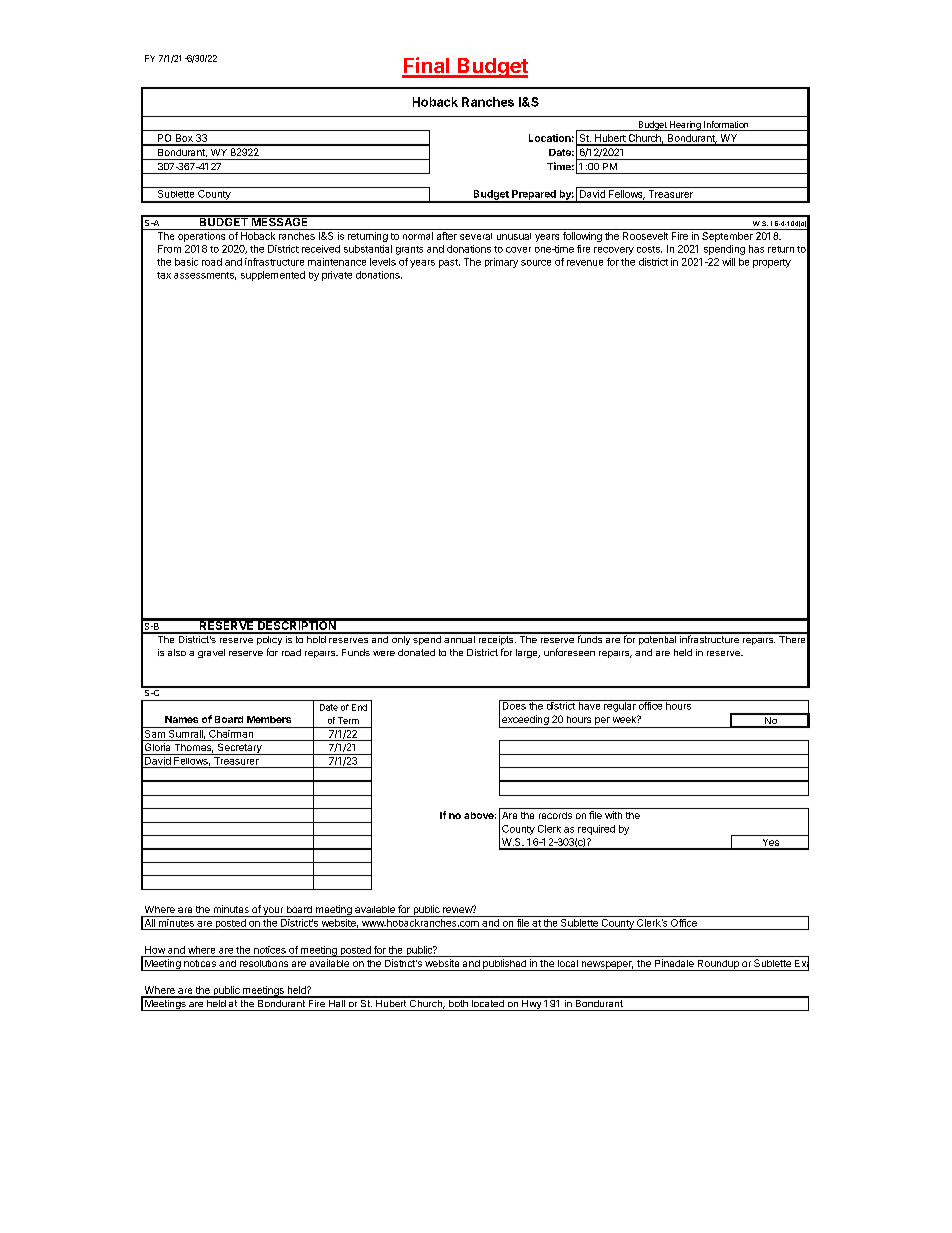 Image resolution: width=952 pixels, height=1233 pixels. What do you see at coordinates (525, 721) in the image?
I see `exceeding` at bounding box center [525, 721].
